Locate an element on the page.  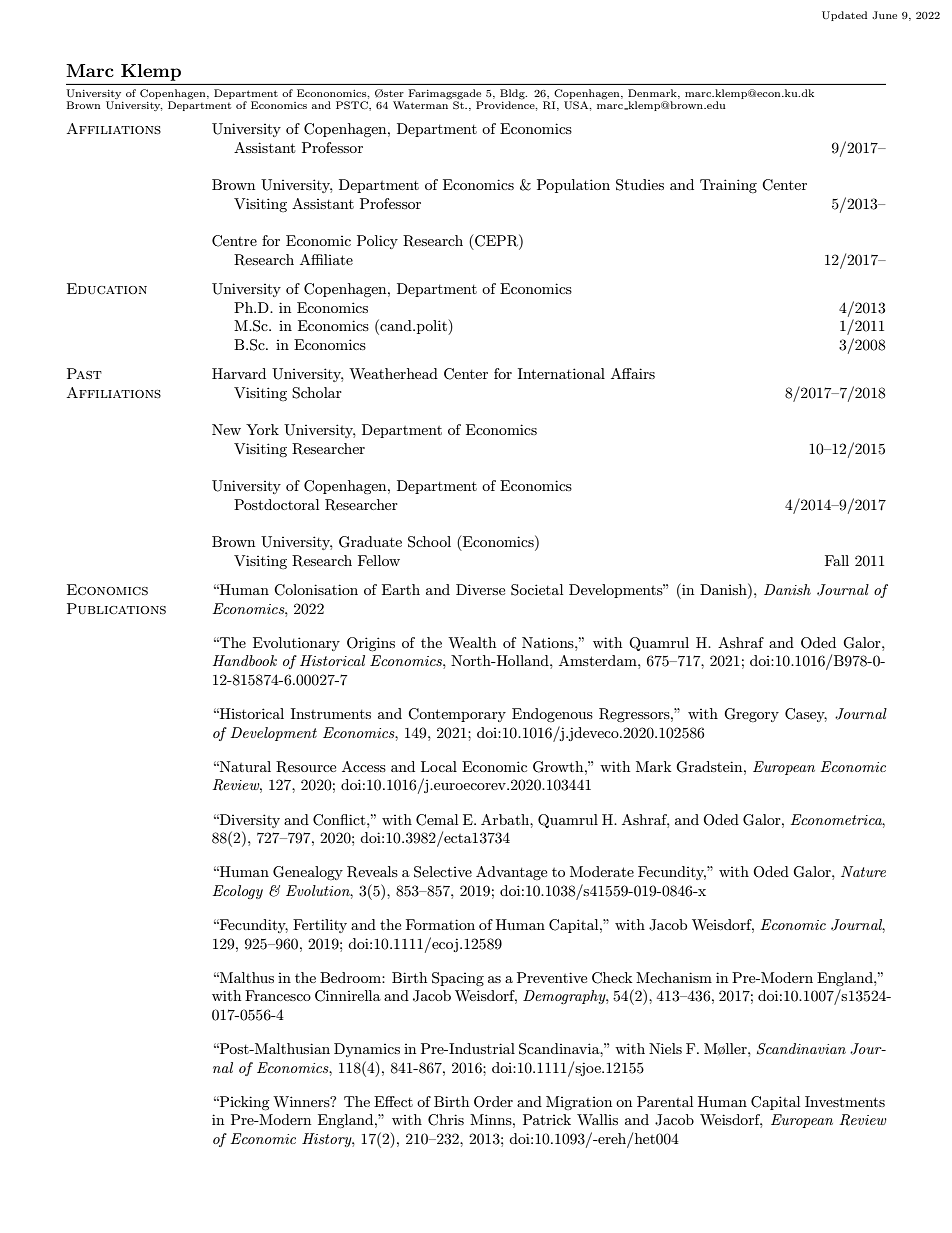
Bldg is located at coordinates (513, 95).
